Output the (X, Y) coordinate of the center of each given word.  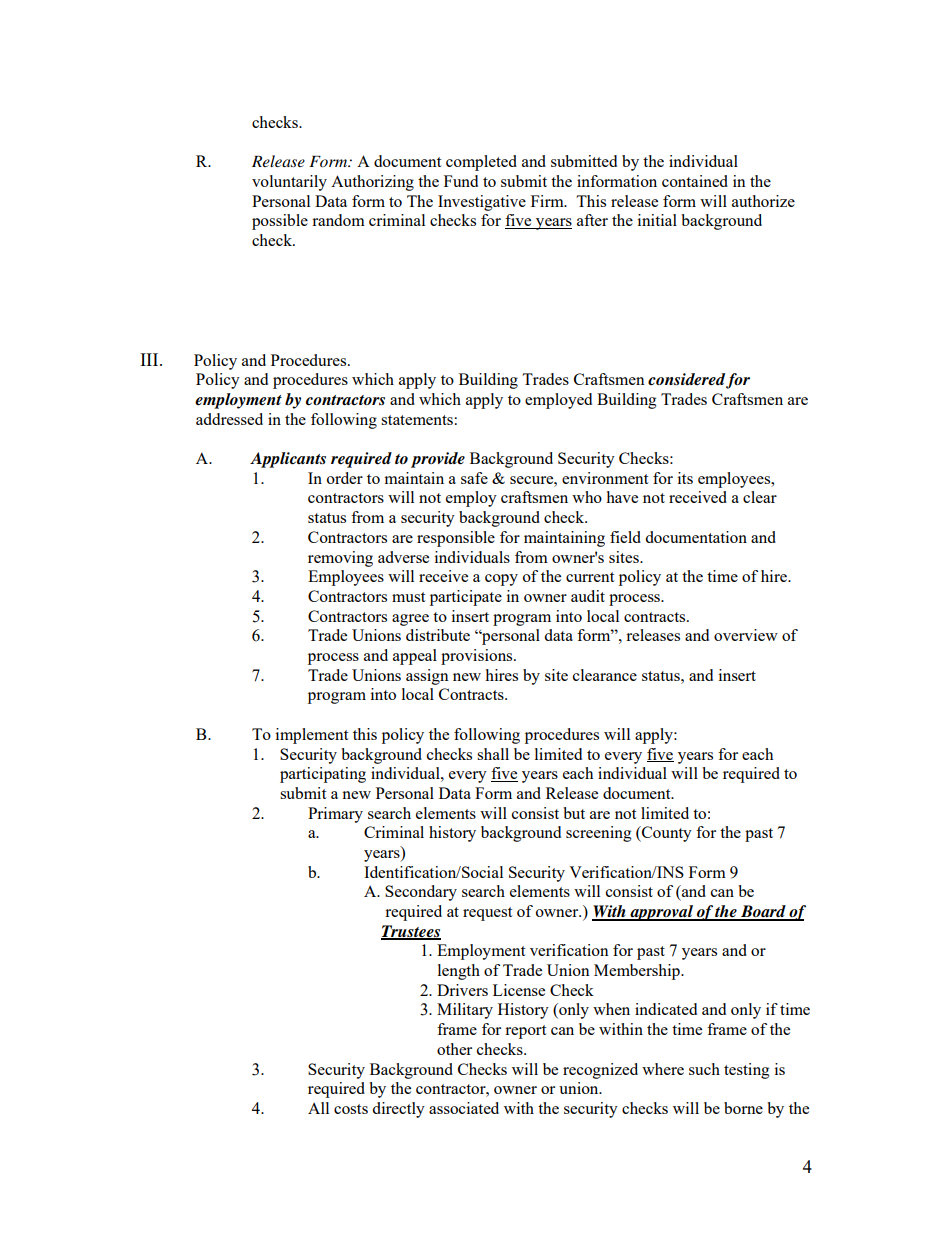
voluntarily (289, 183)
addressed (229, 419)
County (666, 834)
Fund (461, 181)
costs (351, 1109)
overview (746, 635)
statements (418, 420)
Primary (335, 815)
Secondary (421, 893)
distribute (438, 635)
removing (340, 559)
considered (686, 379)
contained (695, 181)
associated (464, 1108)
